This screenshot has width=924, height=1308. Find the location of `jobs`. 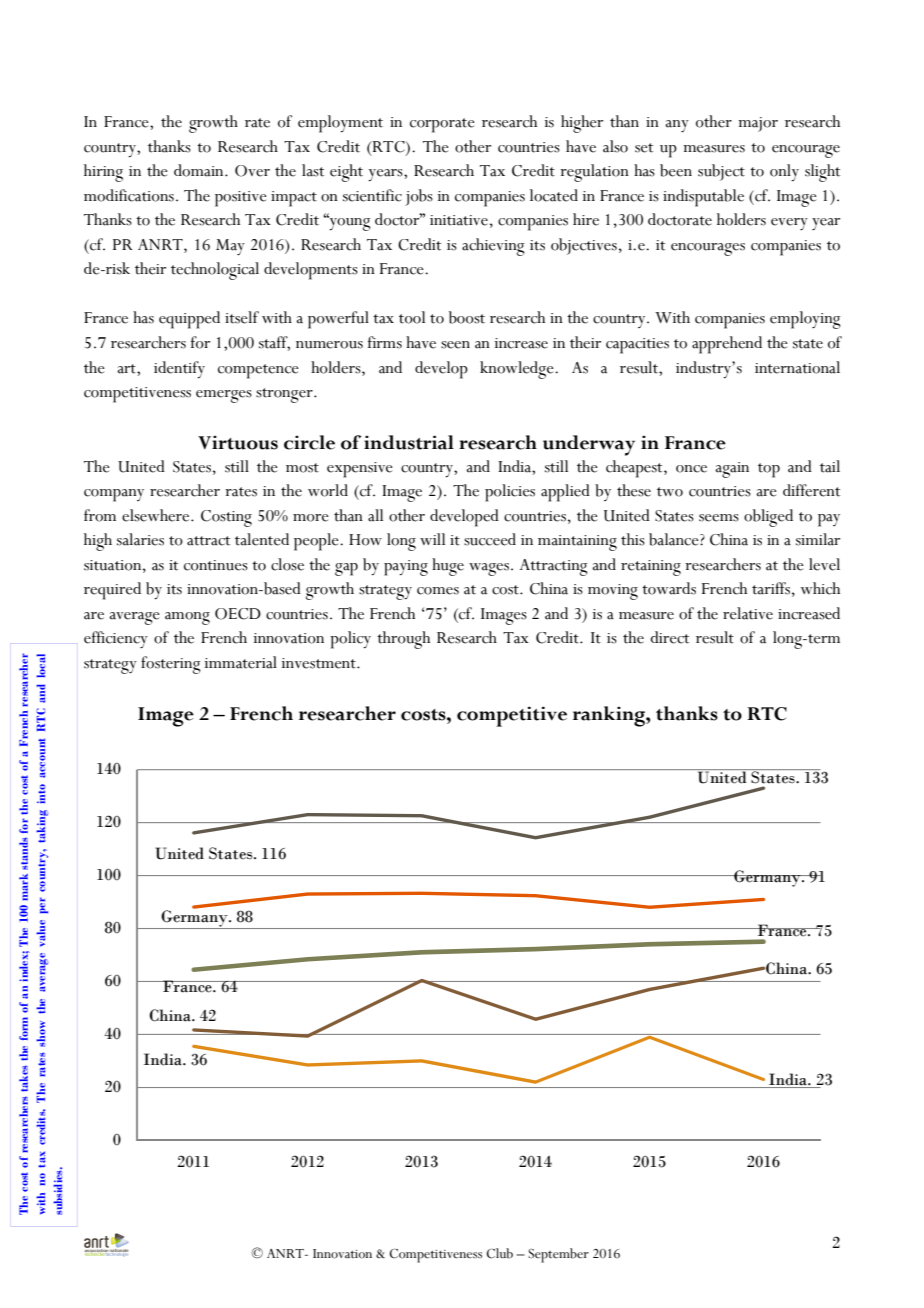

jobs is located at coordinates (419, 197).
